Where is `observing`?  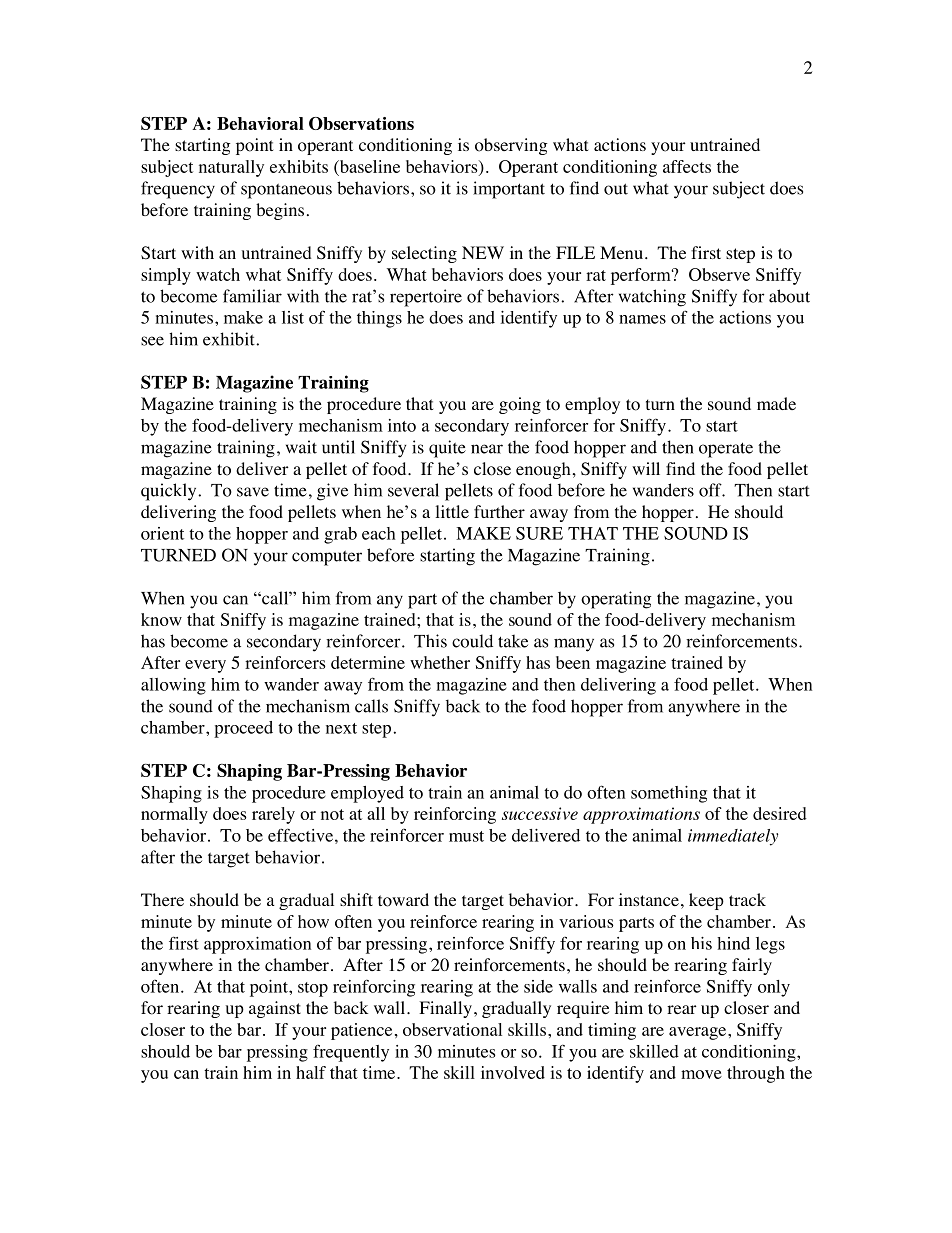
observing is located at coordinates (511, 146).
